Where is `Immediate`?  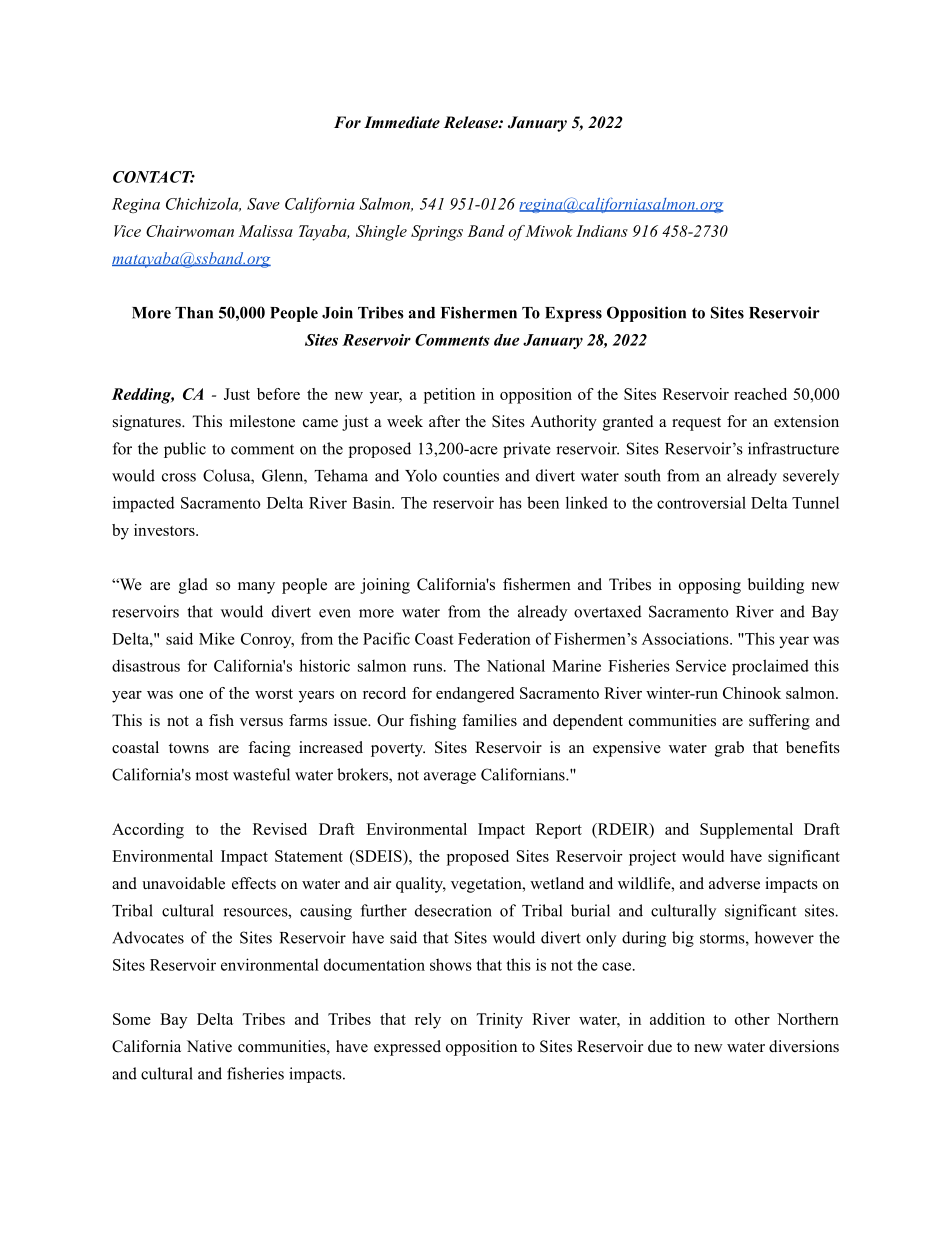
Immediate is located at coordinates (402, 122).
